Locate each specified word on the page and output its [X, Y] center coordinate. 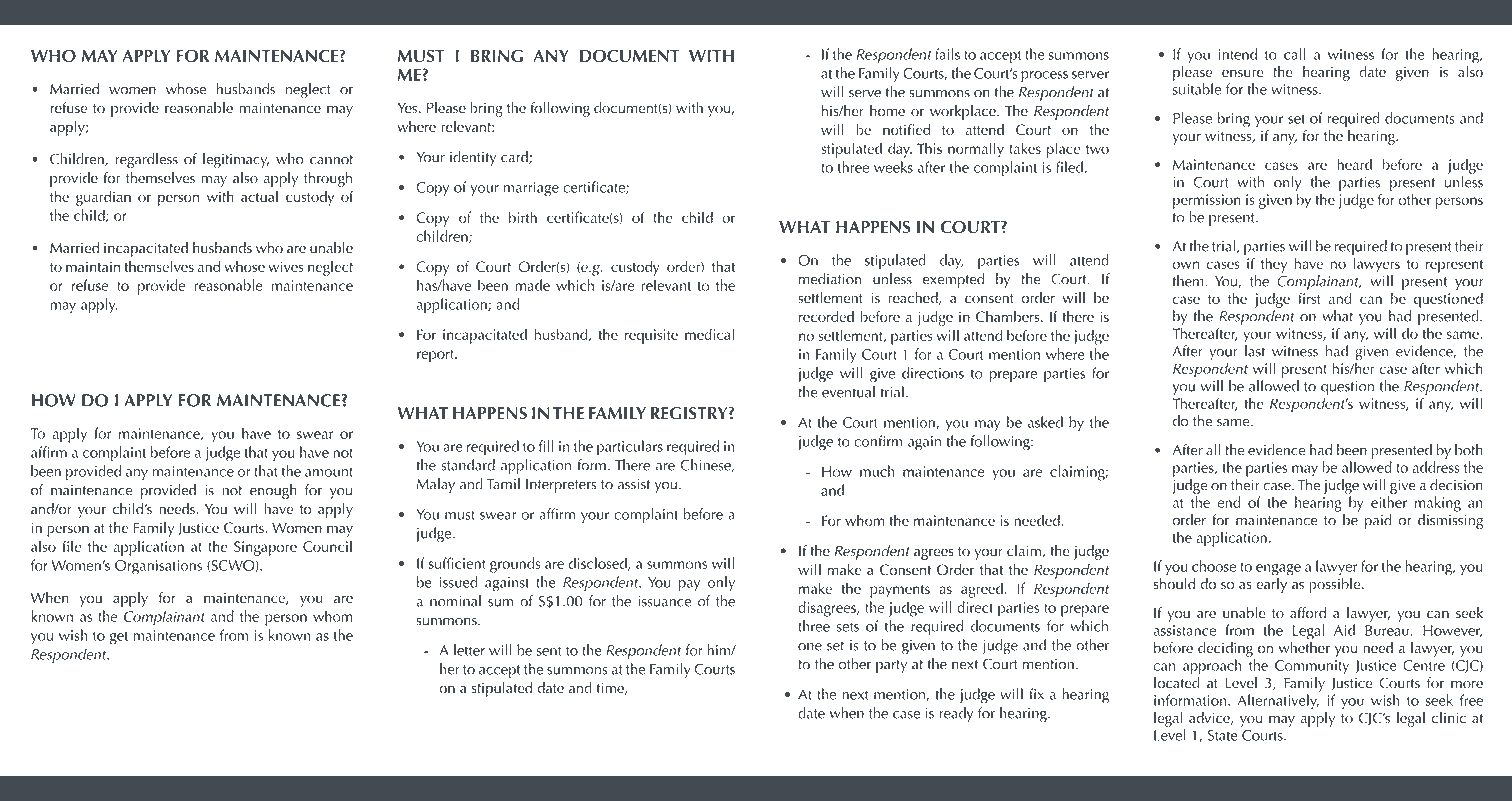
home [887, 111]
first [1309, 298]
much [877, 471]
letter [469, 650]
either [1389, 502]
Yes [409, 108]
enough [273, 491]
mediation [830, 279]
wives [286, 266]
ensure [1243, 73]
